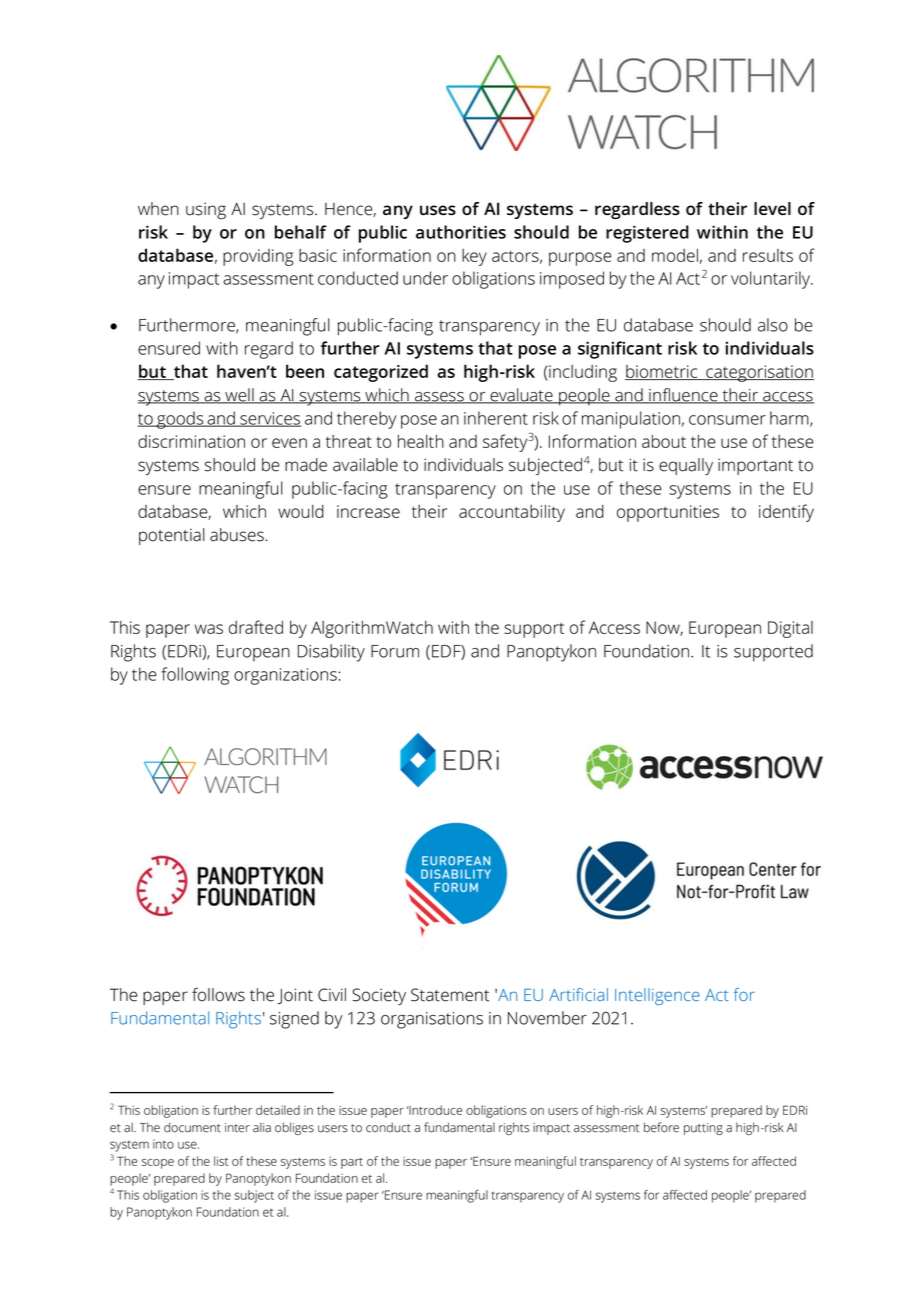 Image resolution: width=924 pixels, height=1308 pixels. Describe the element at coordinates (258, 257) in the screenshot. I see `providing` at that location.
